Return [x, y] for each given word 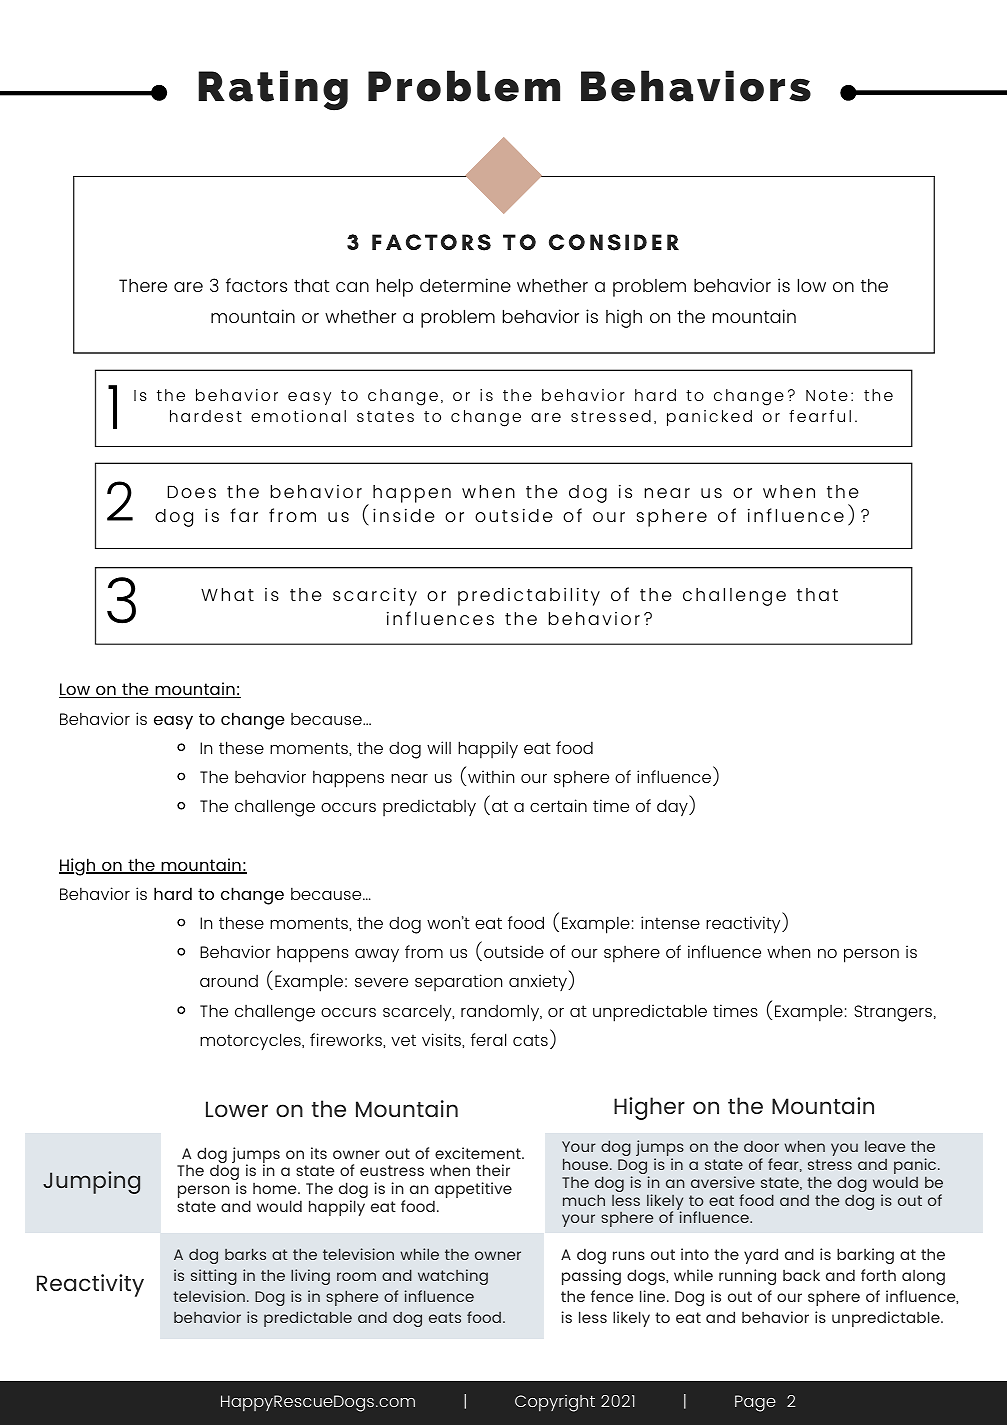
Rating [273, 90]
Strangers [894, 1013]
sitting [214, 1277]
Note [827, 395]
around [229, 981]
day [673, 807]
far [244, 515]
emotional [298, 416]
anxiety [539, 982]
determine [465, 285]
